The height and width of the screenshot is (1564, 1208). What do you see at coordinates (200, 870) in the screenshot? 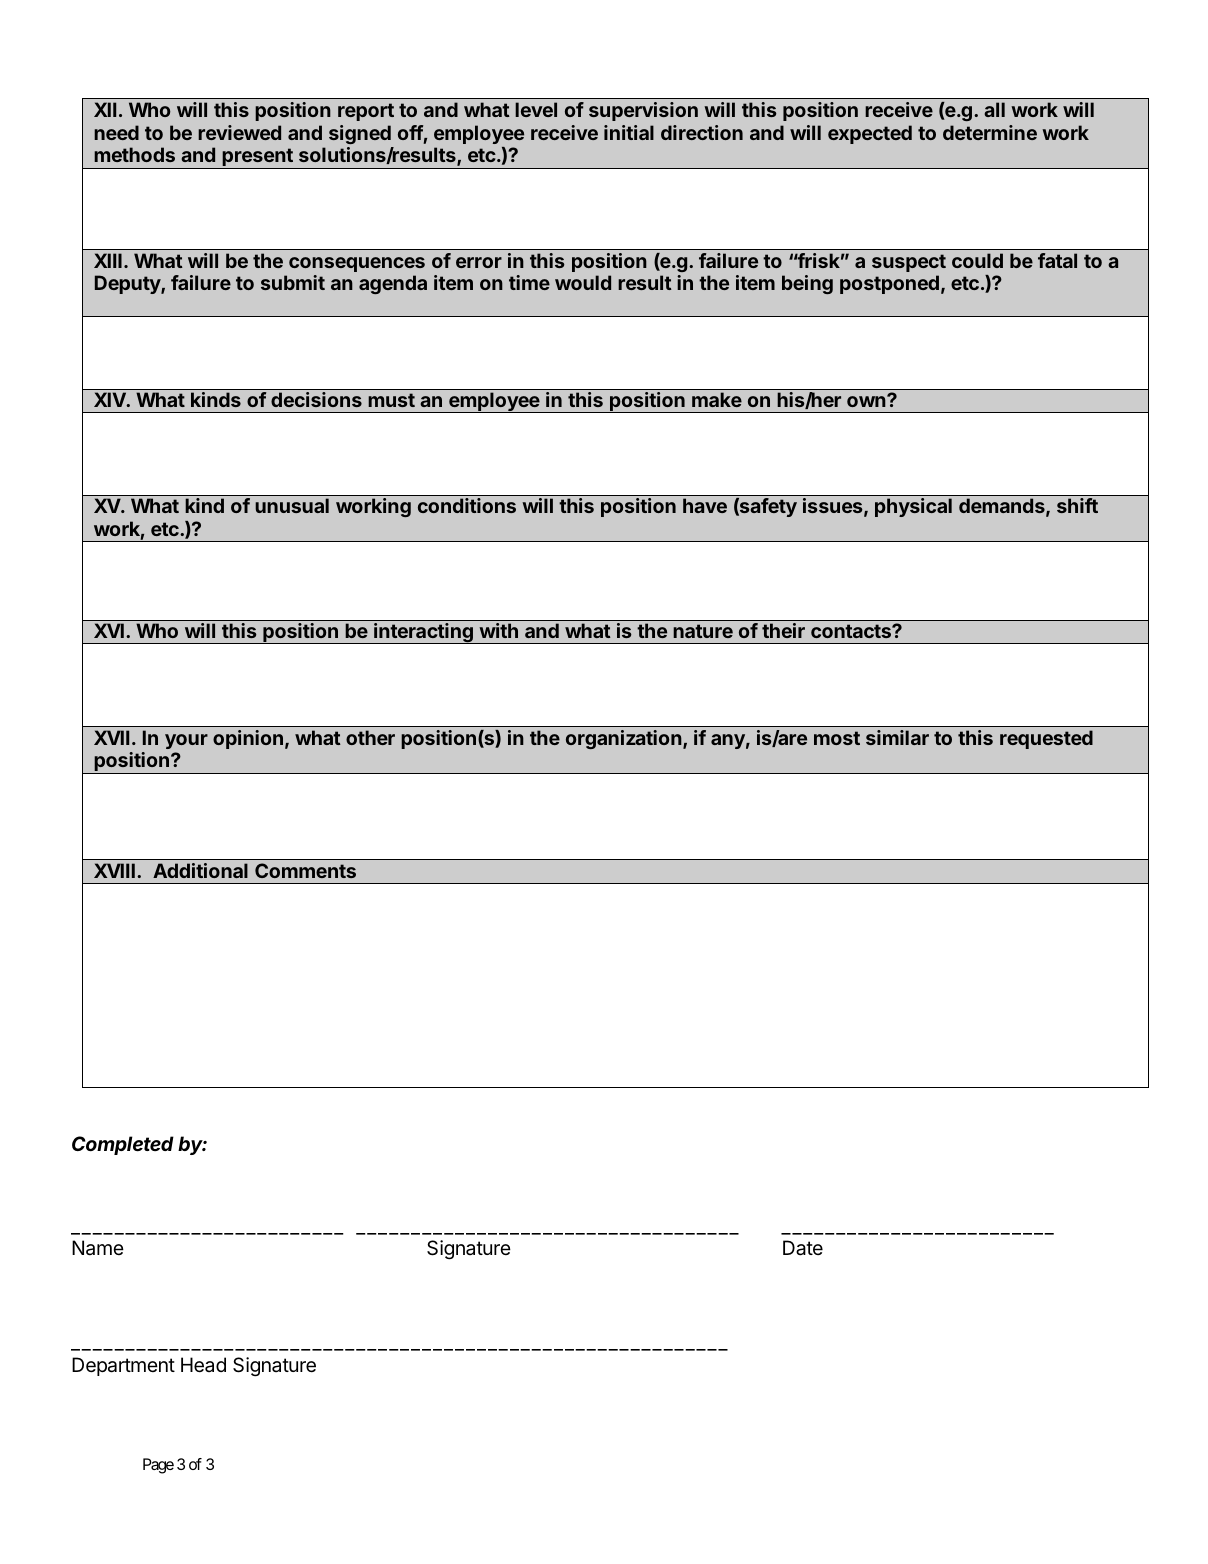
I see `Additional` at bounding box center [200, 870].
